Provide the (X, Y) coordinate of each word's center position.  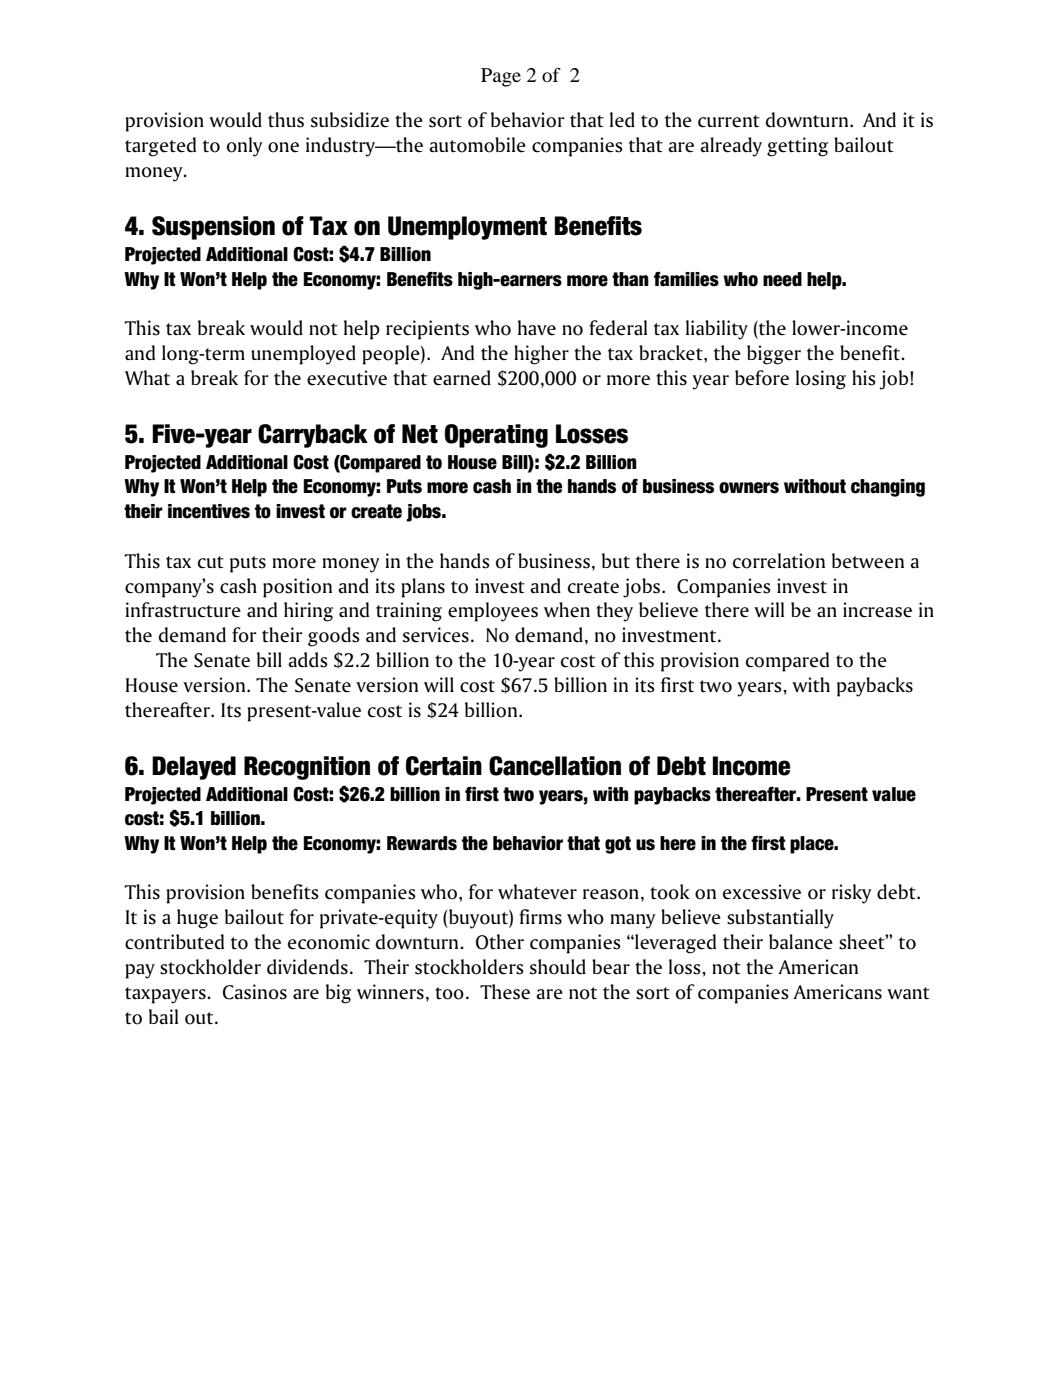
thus (286, 120)
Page (501, 77)
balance (801, 942)
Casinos (255, 992)
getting (797, 147)
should (558, 967)
